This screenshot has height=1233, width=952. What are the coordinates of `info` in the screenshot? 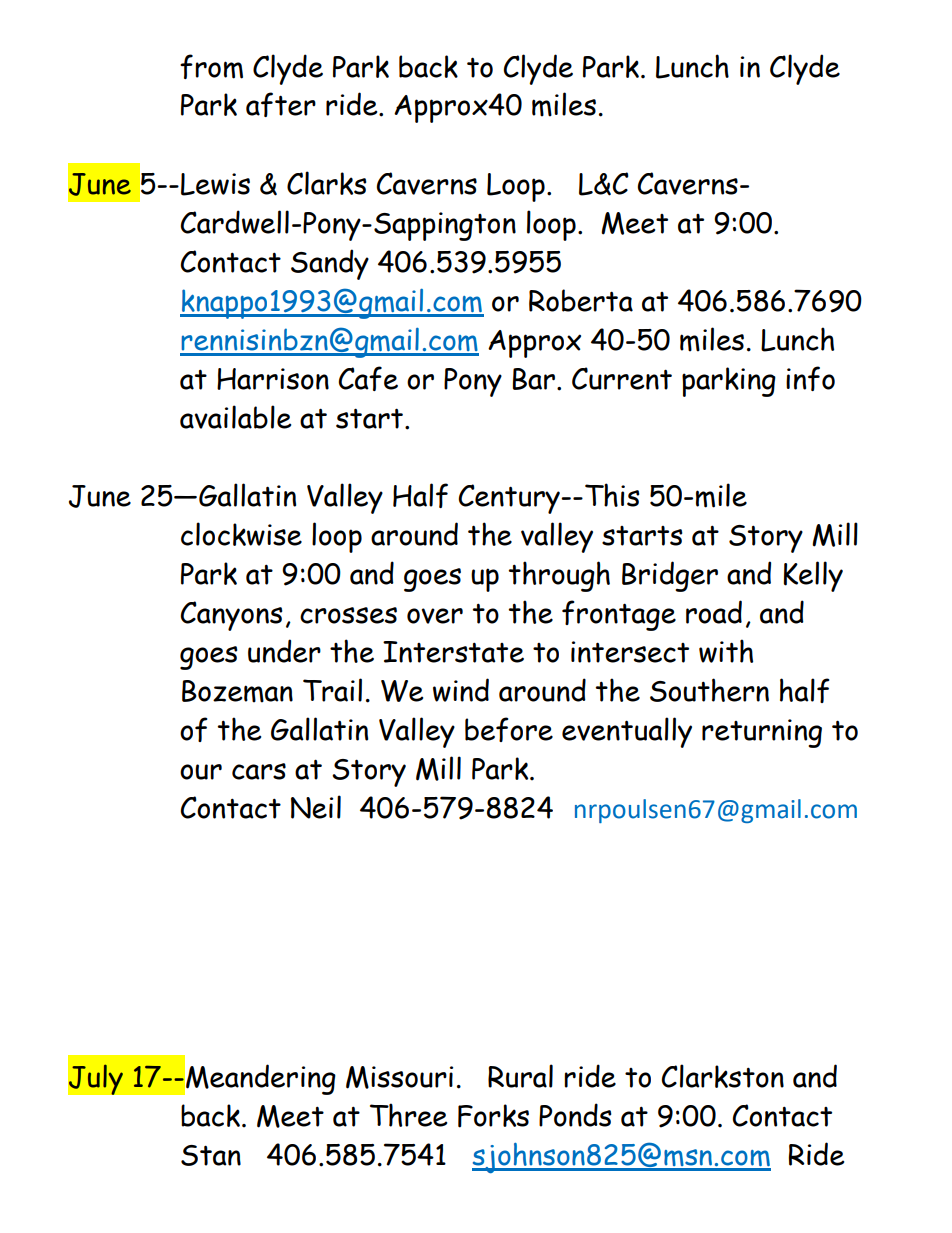 It's located at (810, 378).
